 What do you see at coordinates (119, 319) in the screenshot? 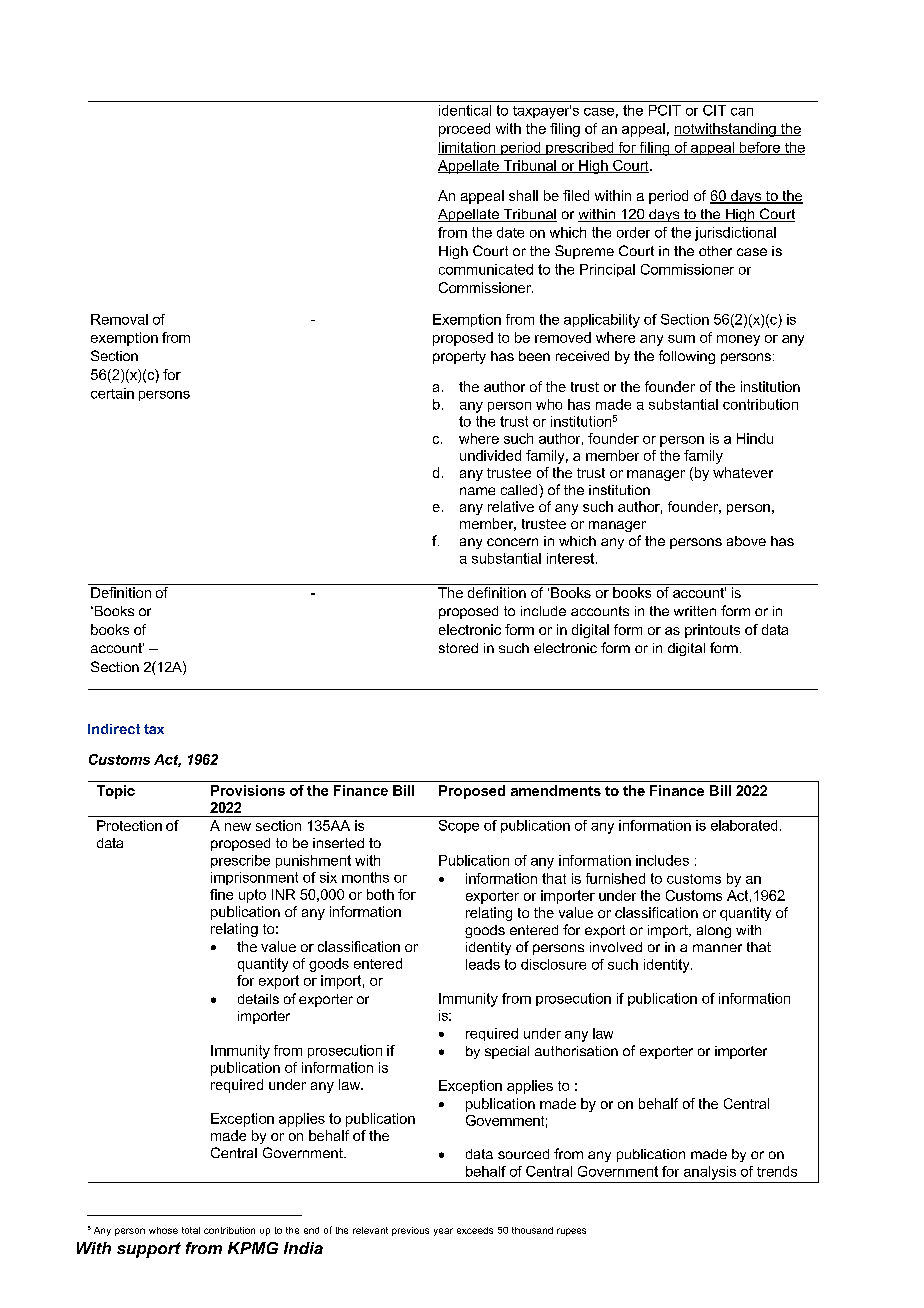
I see `Removal` at bounding box center [119, 319].
